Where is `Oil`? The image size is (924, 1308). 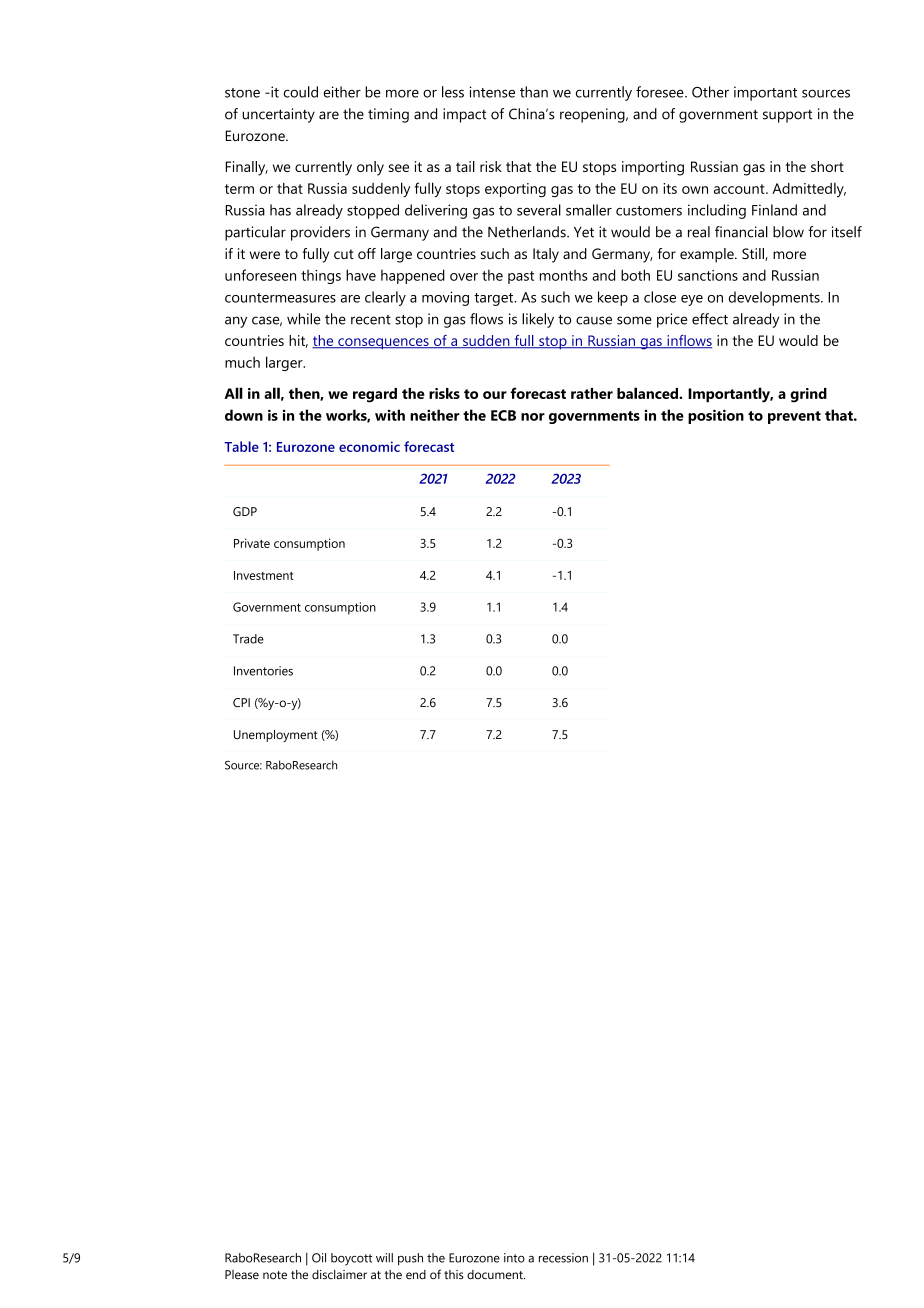
Oil is located at coordinates (319, 1258).
